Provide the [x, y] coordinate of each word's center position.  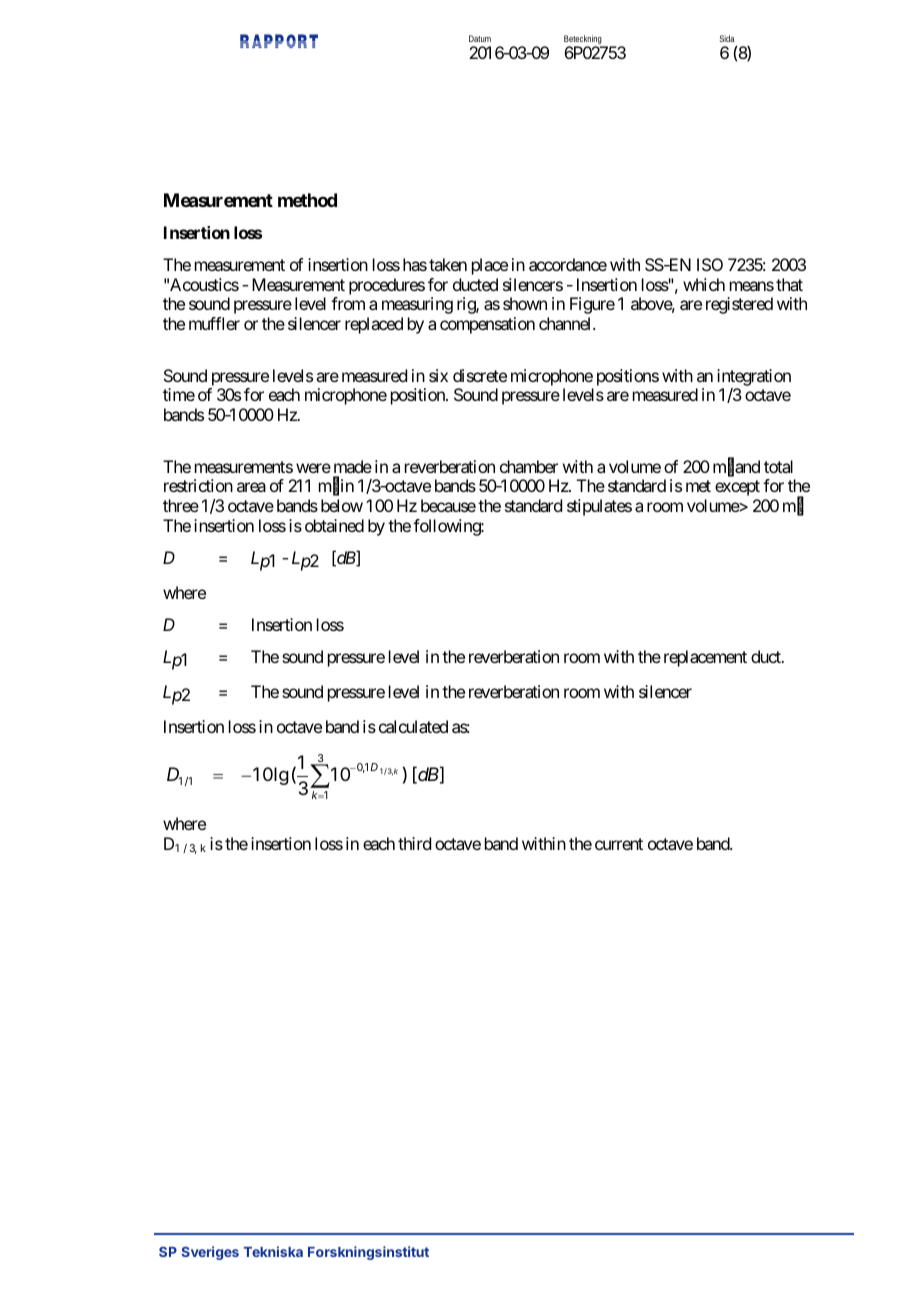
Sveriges [210, 1253]
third [414, 843]
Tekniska [273, 1251]
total [778, 466]
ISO [710, 264]
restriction [198, 485]
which [704, 284]
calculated [413, 726]
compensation [487, 325]
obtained [334, 525]
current [619, 844]
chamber [529, 466]
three [181, 505]
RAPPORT [279, 41]
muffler [214, 323]
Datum [480, 38]
